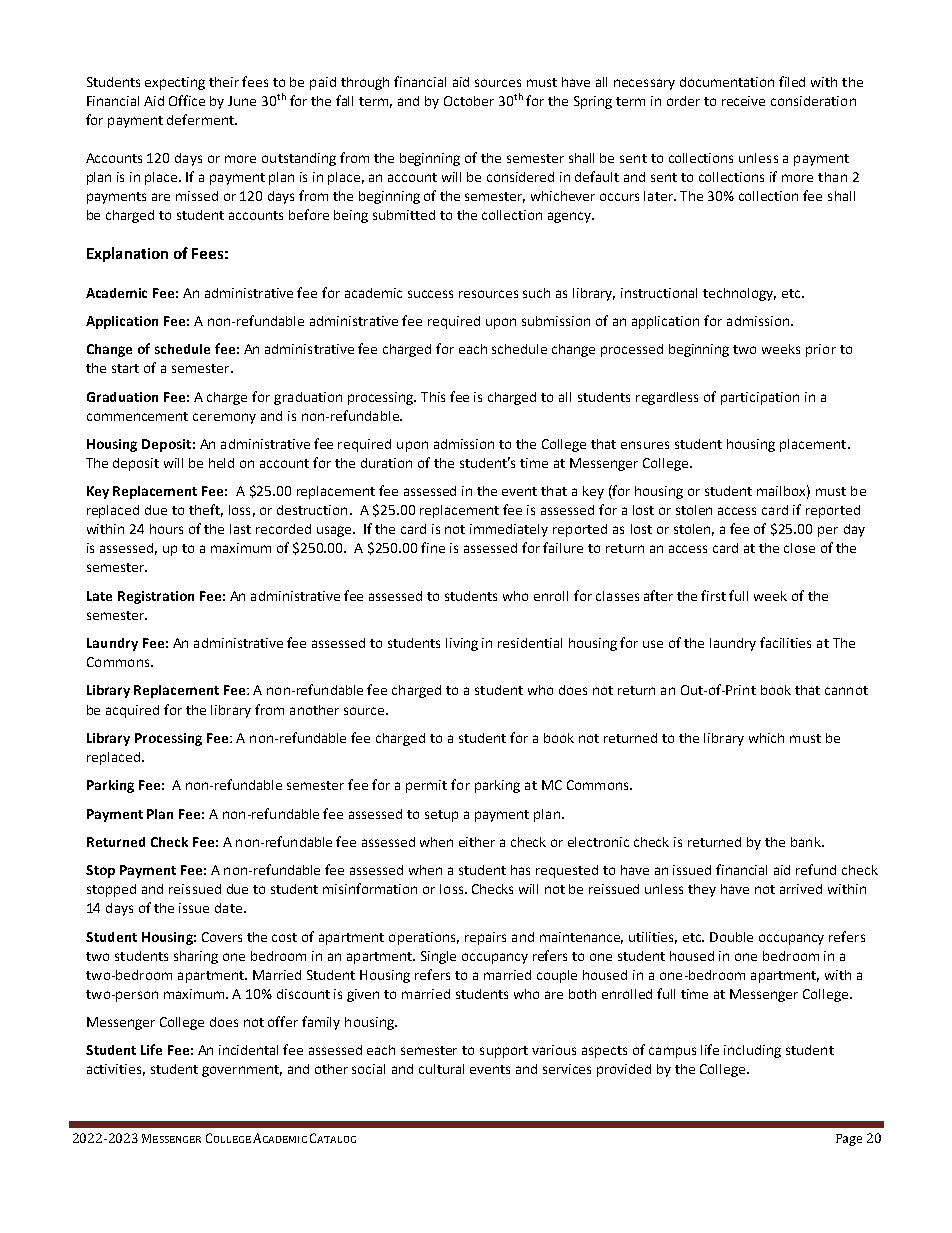 Image resolution: width=952 pixels, height=1233 pixels. What do you see at coordinates (785, 642) in the document?
I see `facilities` at bounding box center [785, 642].
